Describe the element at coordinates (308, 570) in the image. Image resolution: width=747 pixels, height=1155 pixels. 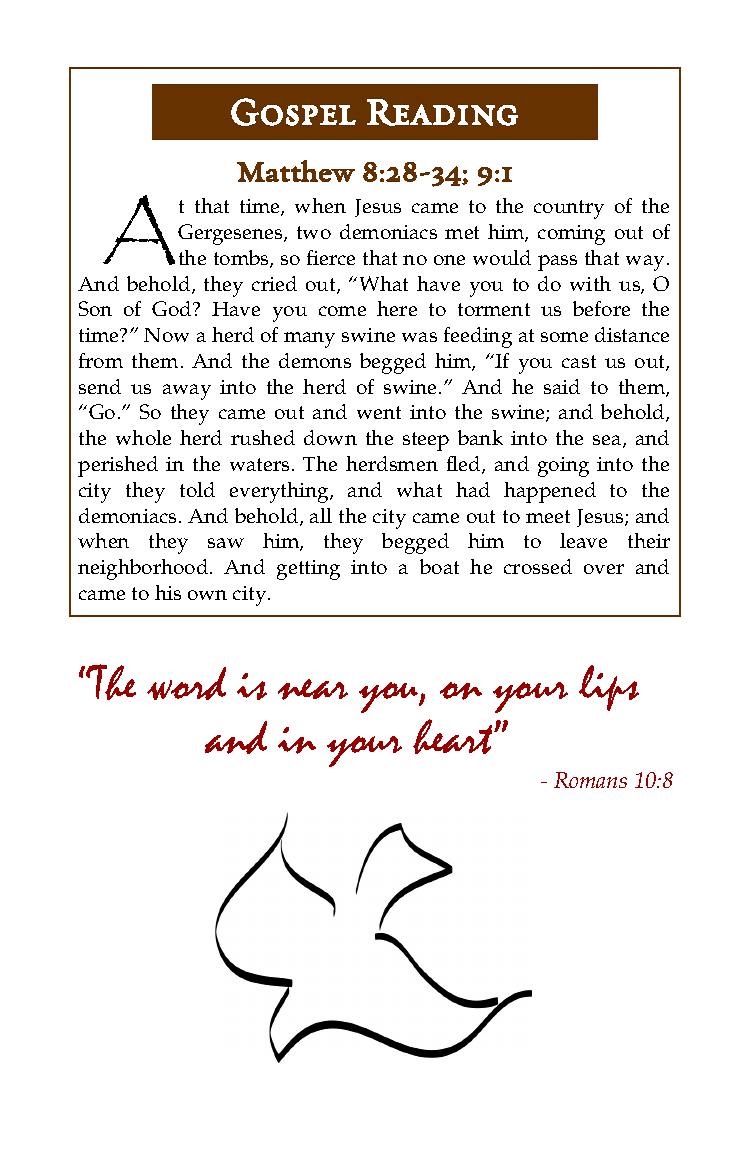
I see `getting` at that location.
